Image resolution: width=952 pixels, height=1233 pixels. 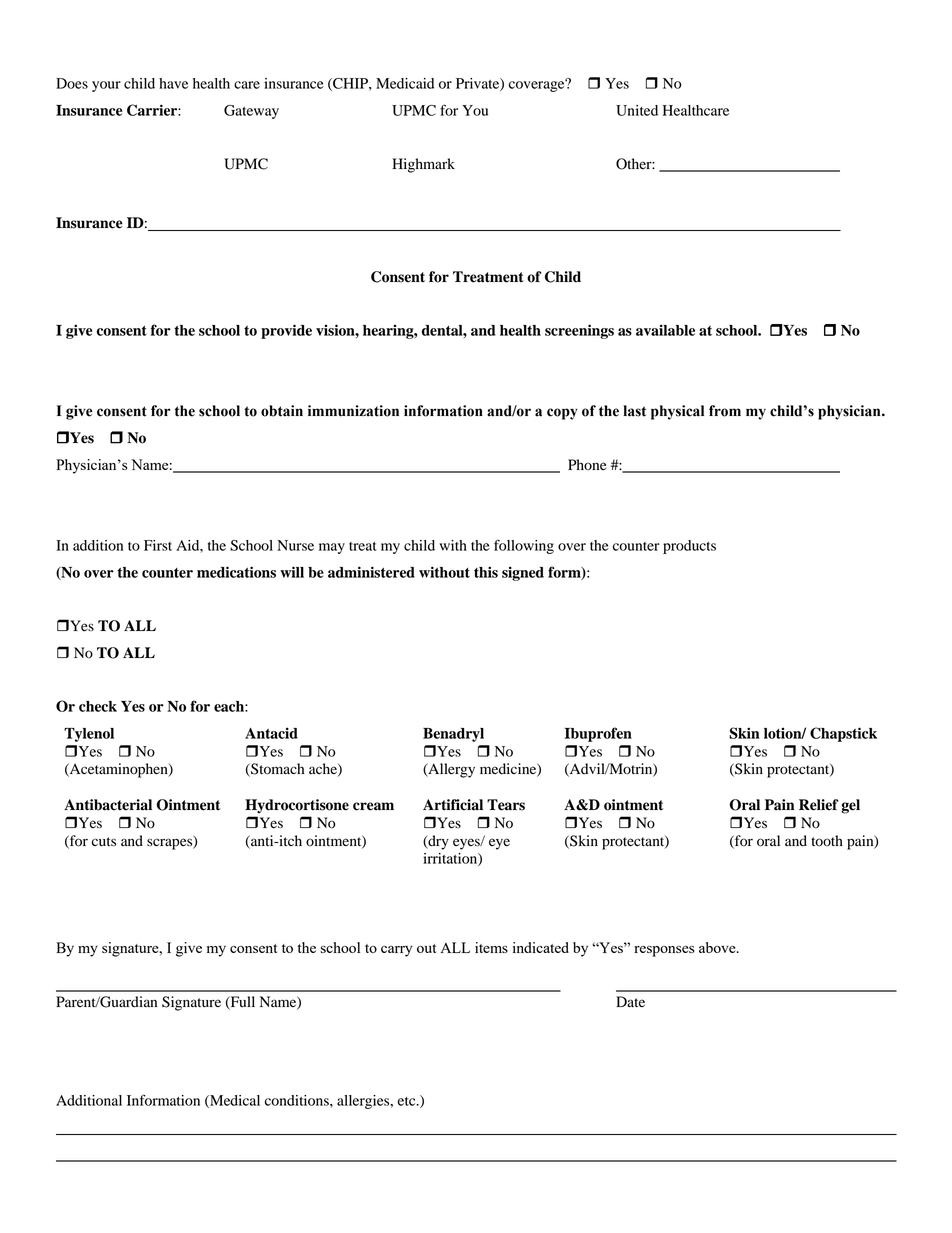 I want to click on this, so click(x=486, y=572).
